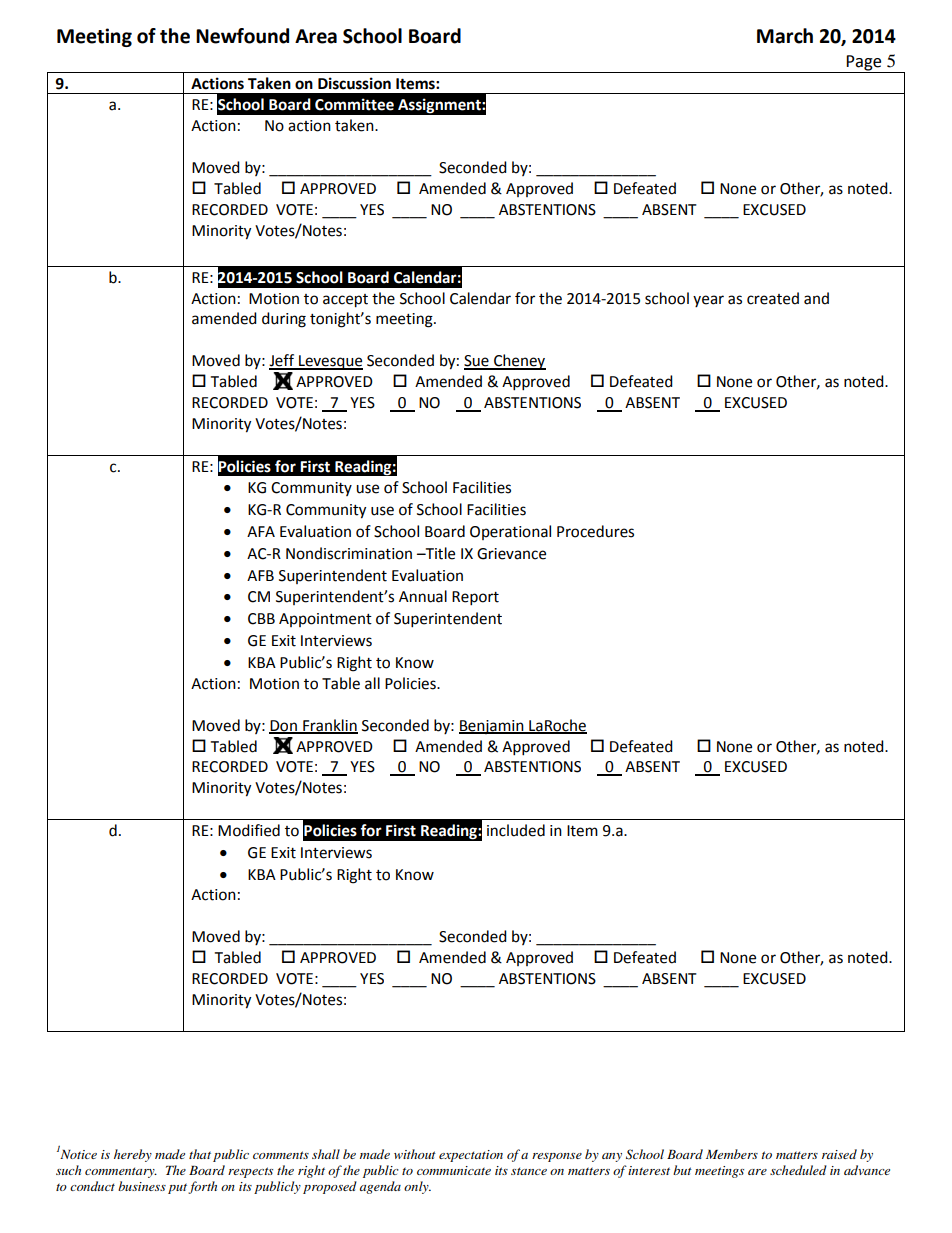 This image has width=952, height=1233. What do you see at coordinates (261, 619) in the image?
I see `CBB` at bounding box center [261, 619].
